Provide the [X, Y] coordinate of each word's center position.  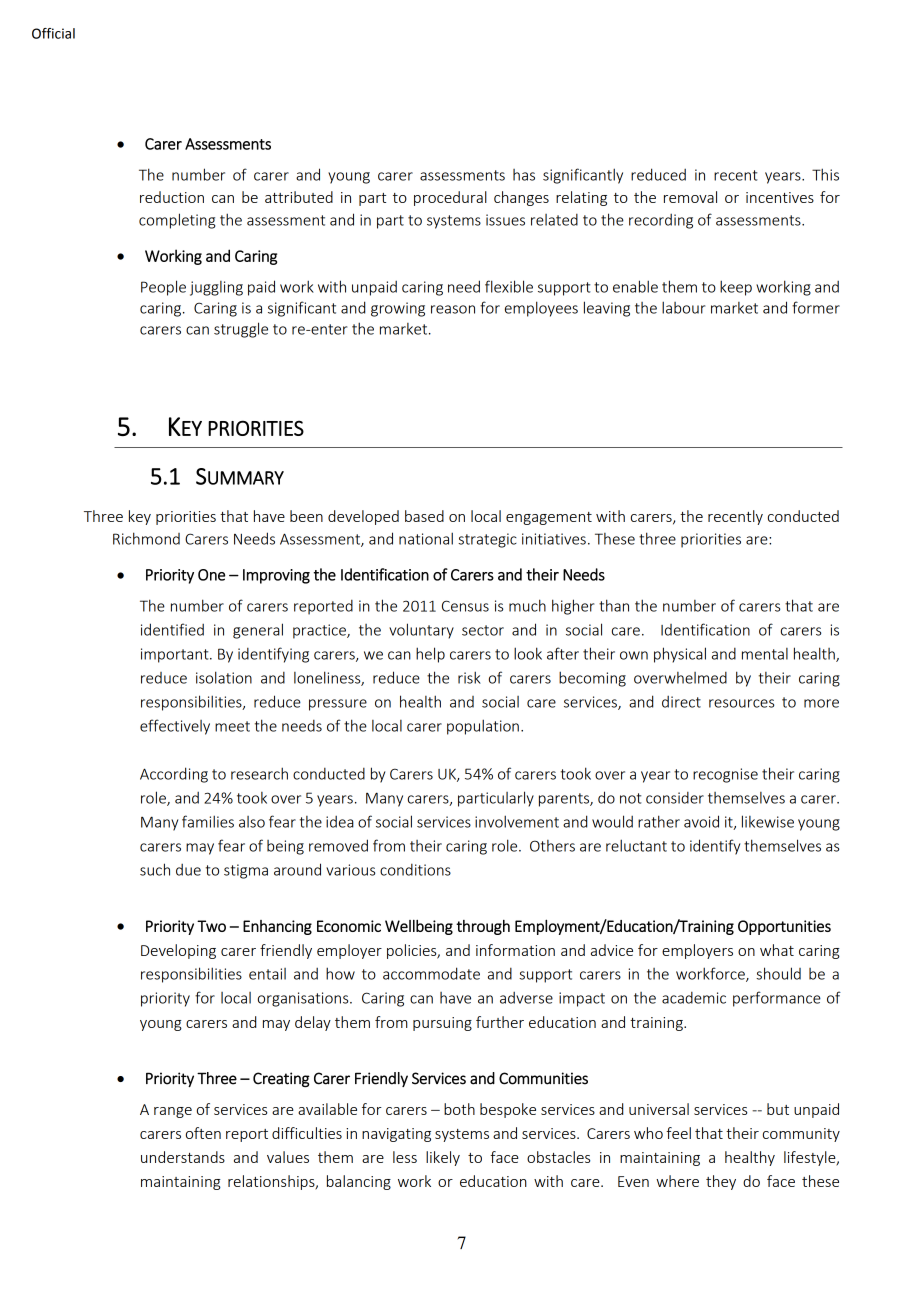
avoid [701, 821]
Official [53, 33]
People [163, 288]
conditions [415, 870]
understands [183, 1157]
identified [172, 629]
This [825, 174]
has [524, 175]
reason [453, 309]
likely [443, 1158]
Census [465, 606]
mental [765, 654]
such [155, 869]
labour [683, 307]
